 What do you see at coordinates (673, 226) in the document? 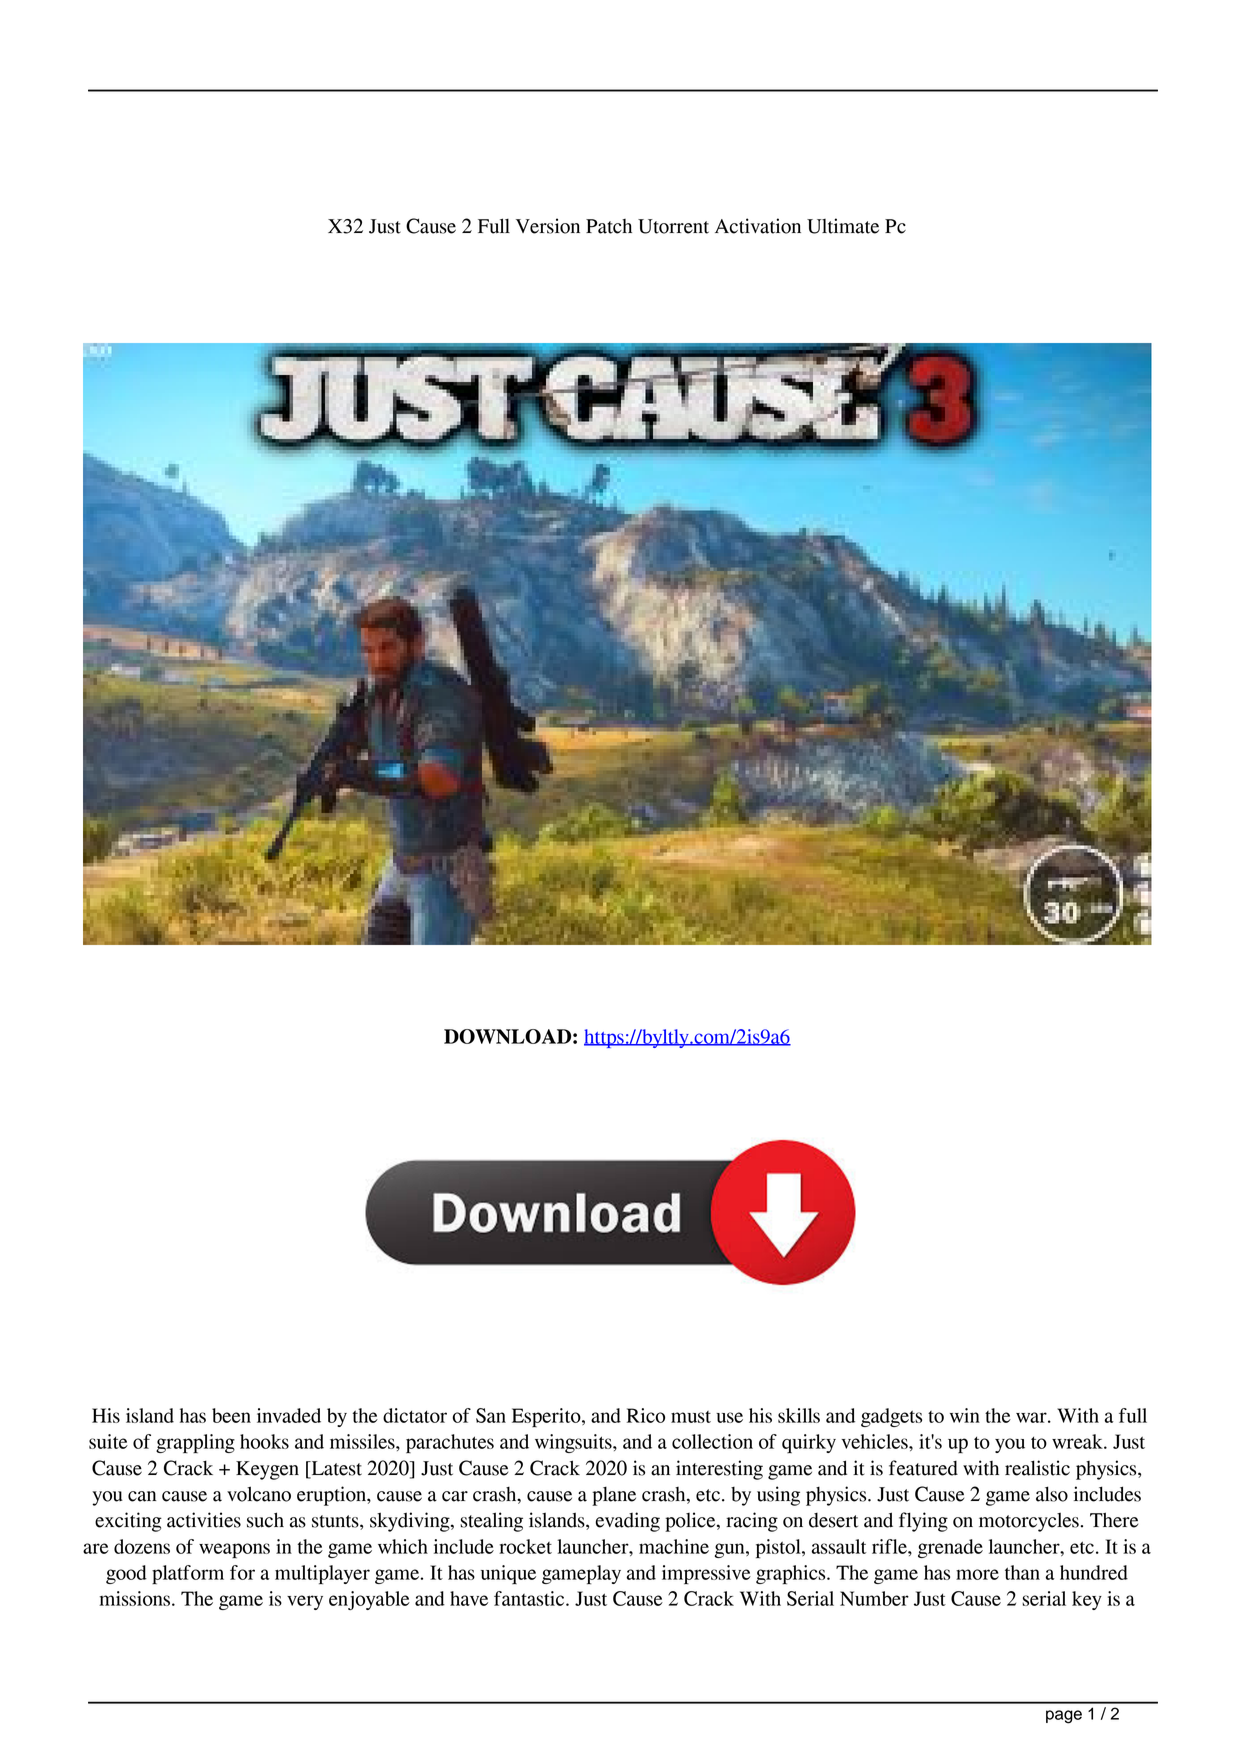
I see `Utorrent` at bounding box center [673, 226].
